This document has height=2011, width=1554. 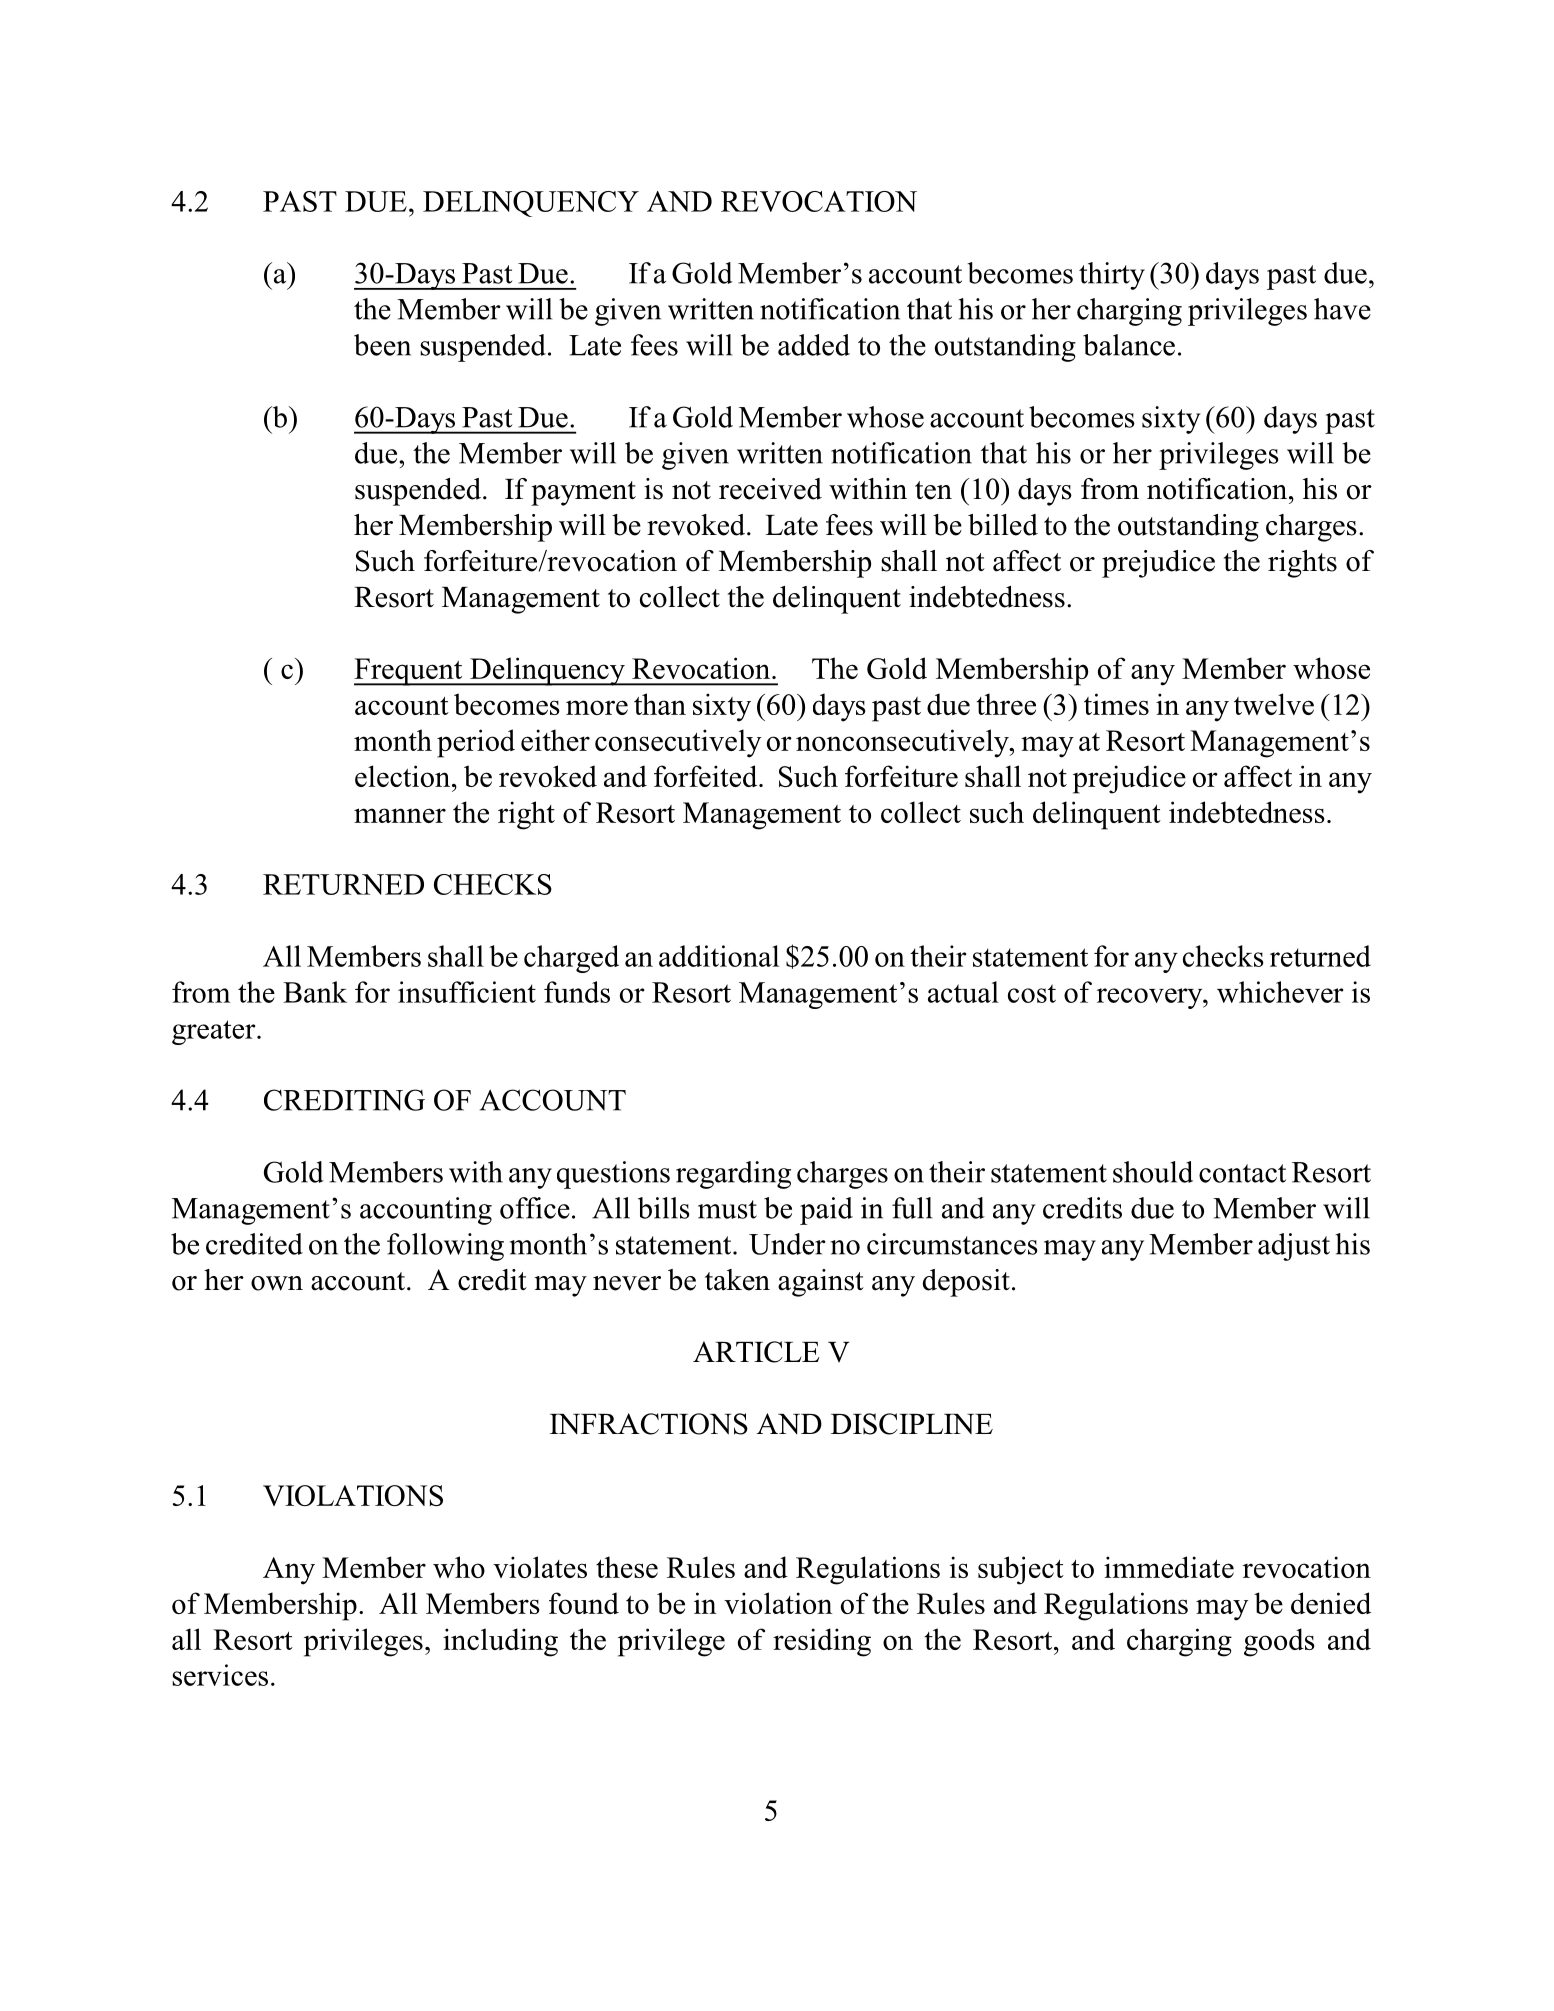 What do you see at coordinates (822, 1642) in the document?
I see `residing` at bounding box center [822, 1642].
